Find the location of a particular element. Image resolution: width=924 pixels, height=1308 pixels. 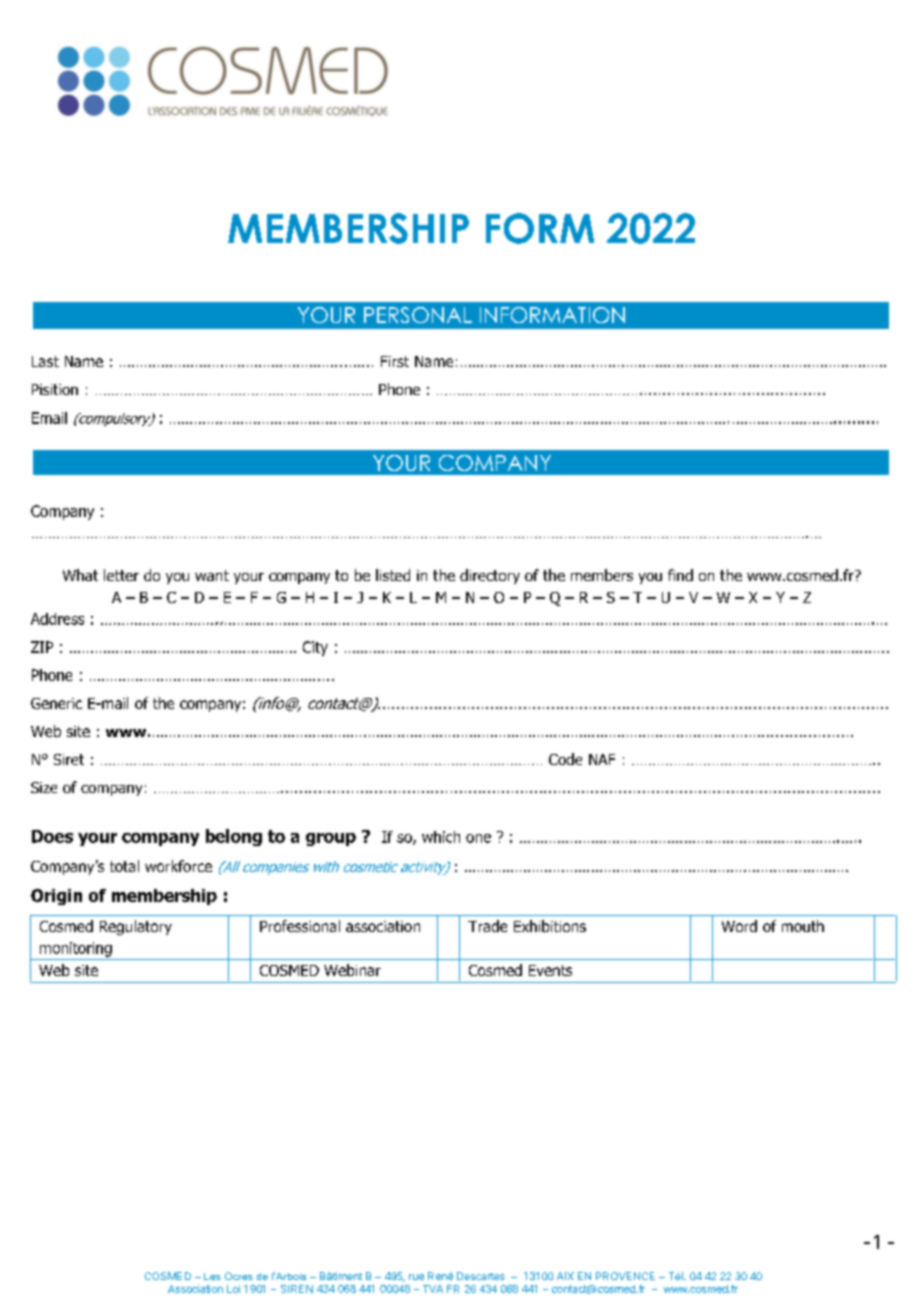

First is located at coordinates (395, 361).
